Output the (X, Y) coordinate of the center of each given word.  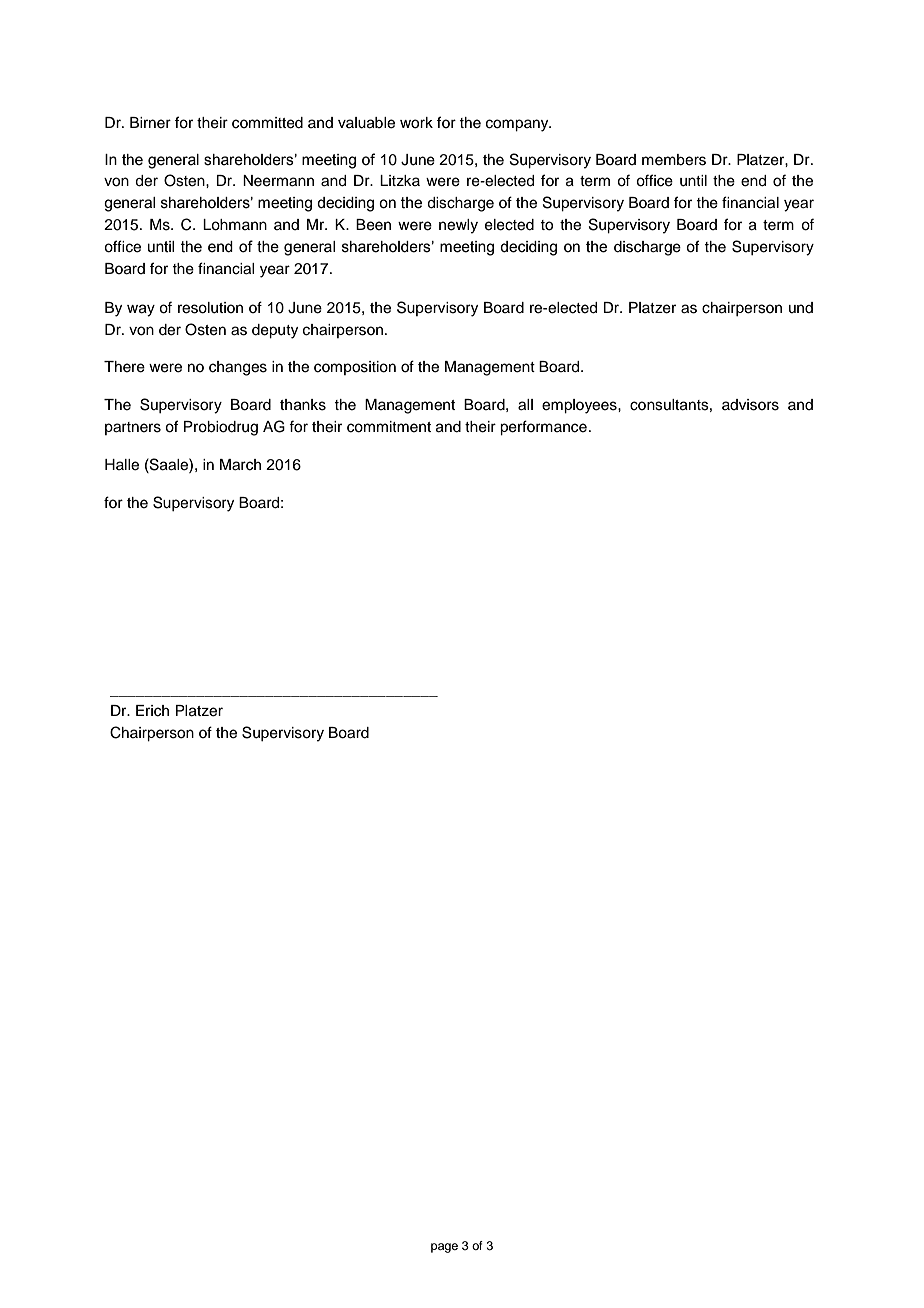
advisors (750, 405)
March (240, 465)
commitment (389, 427)
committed (267, 123)
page (444, 1248)
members (674, 160)
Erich (152, 711)
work (416, 123)
